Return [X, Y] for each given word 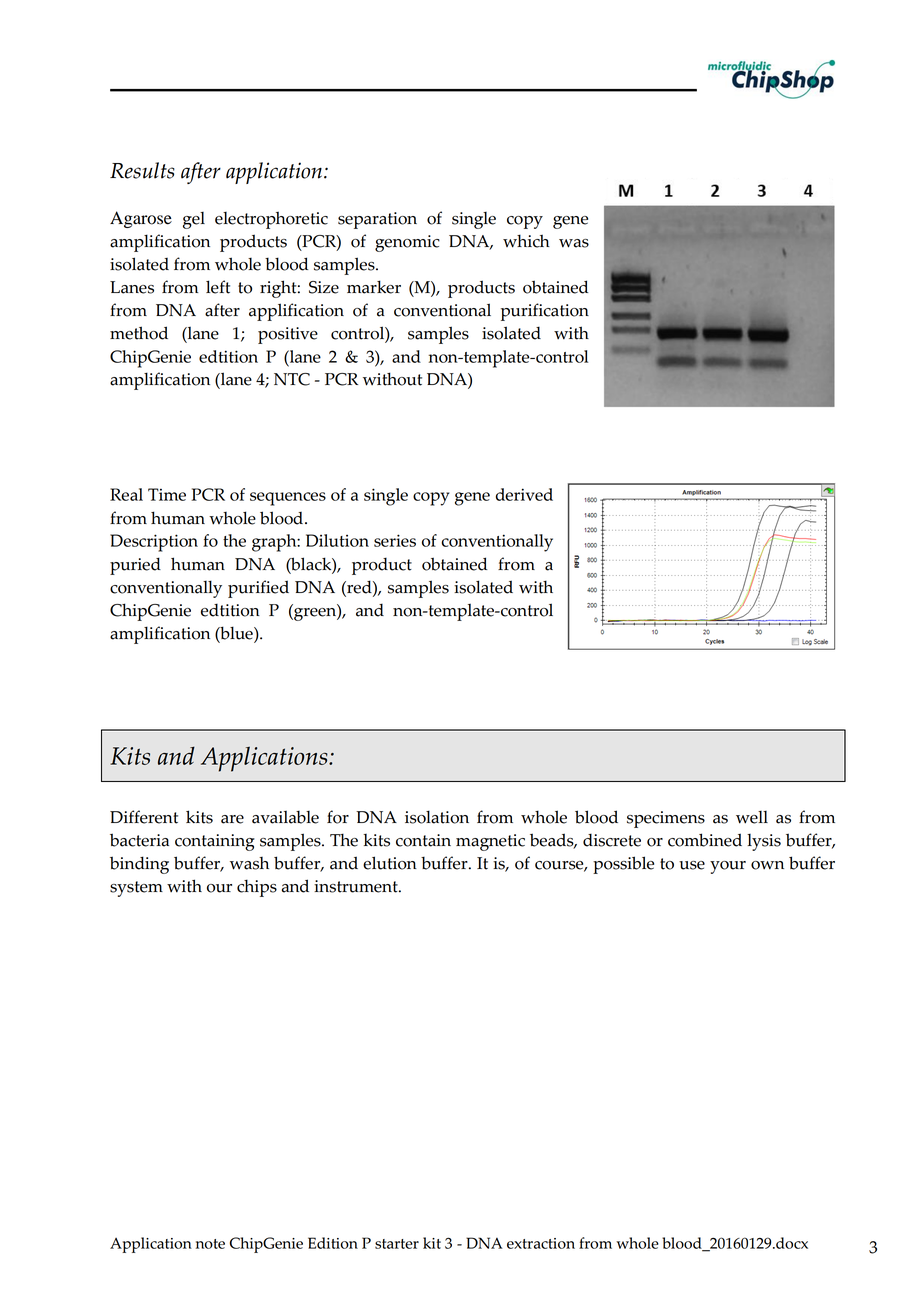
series [395, 540]
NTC [292, 379]
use [692, 865]
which [526, 241]
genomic [407, 243]
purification [545, 312]
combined [705, 840]
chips [257, 888]
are [232, 819]
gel [194, 220]
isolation [437, 817]
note [210, 1244]
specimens [666, 819]
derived [524, 494]
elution [390, 863]
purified [258, 589]
